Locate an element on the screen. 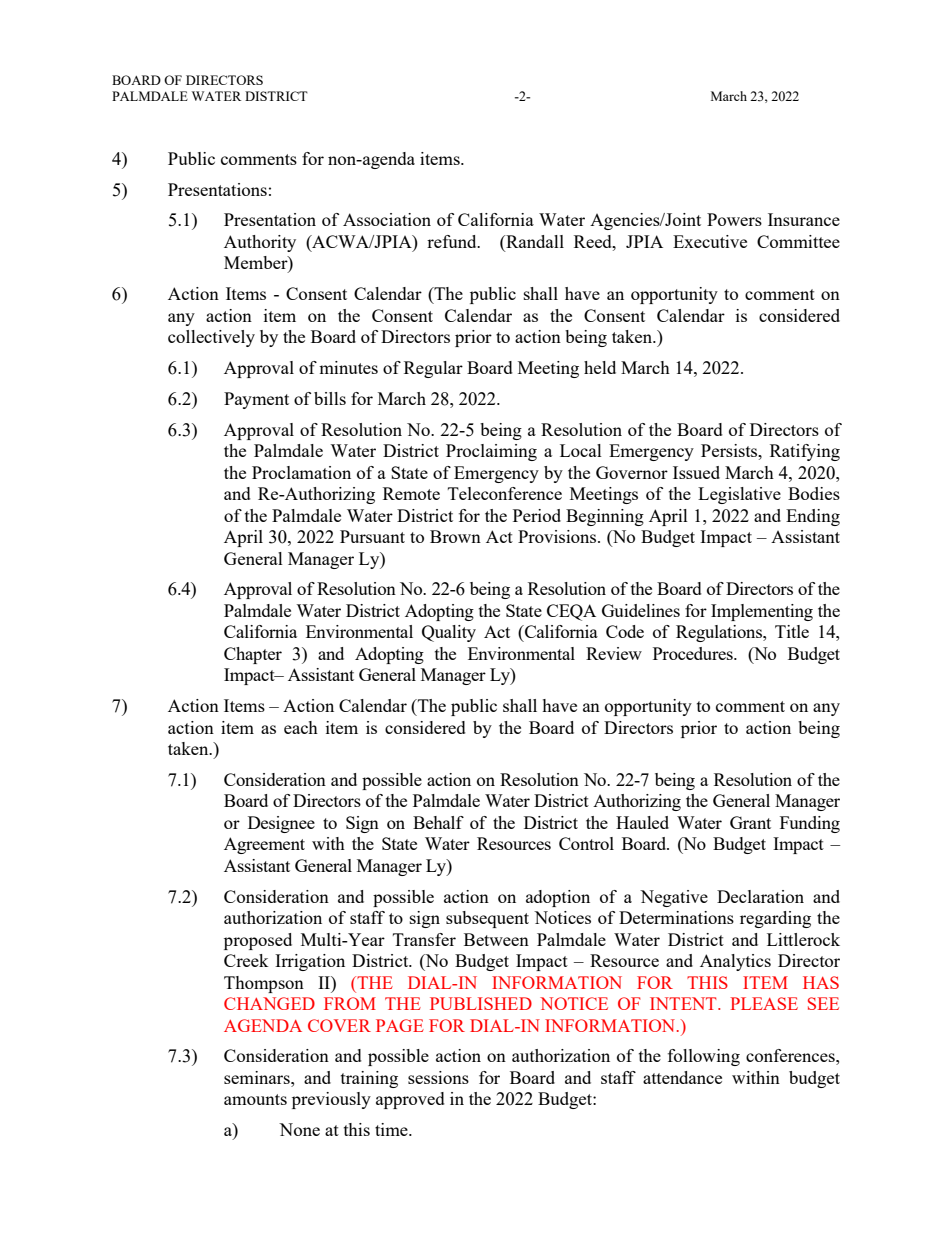 The image size is (952, 1233). Authority is located at coordinates (260, 243).
